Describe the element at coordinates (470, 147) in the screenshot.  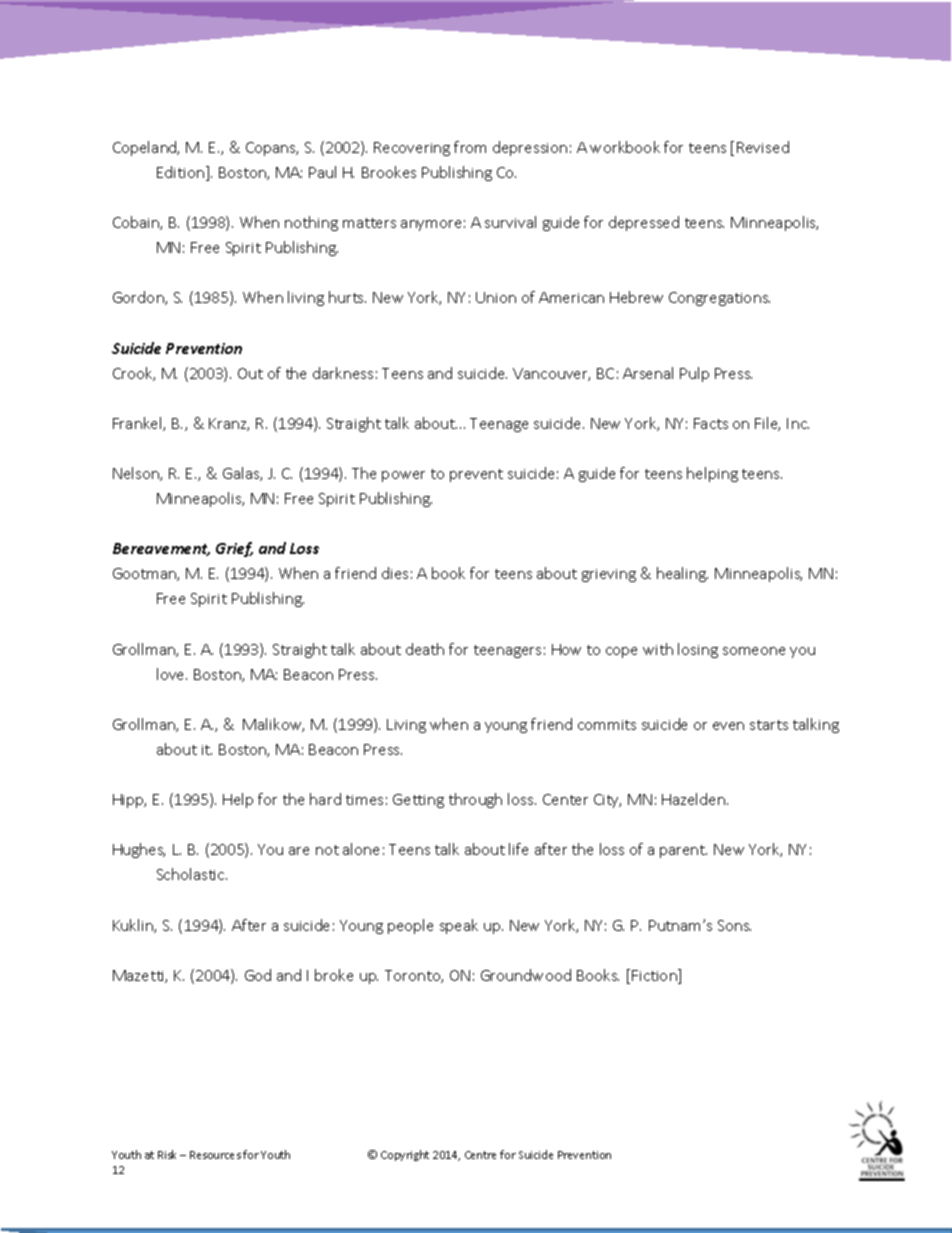
I see `from` at that location.
